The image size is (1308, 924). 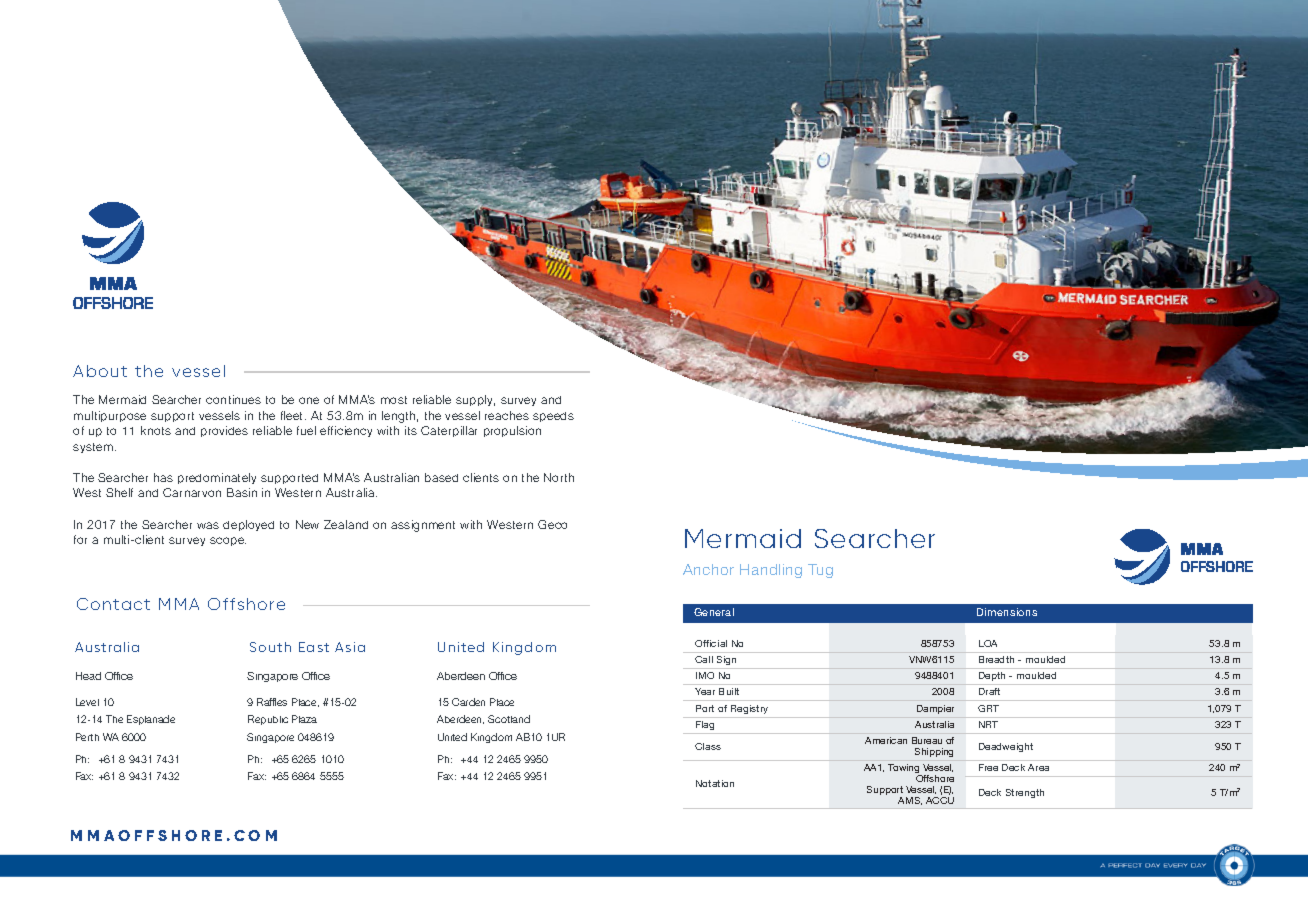 I want to click on Carden, so click(x=468, y=702).
